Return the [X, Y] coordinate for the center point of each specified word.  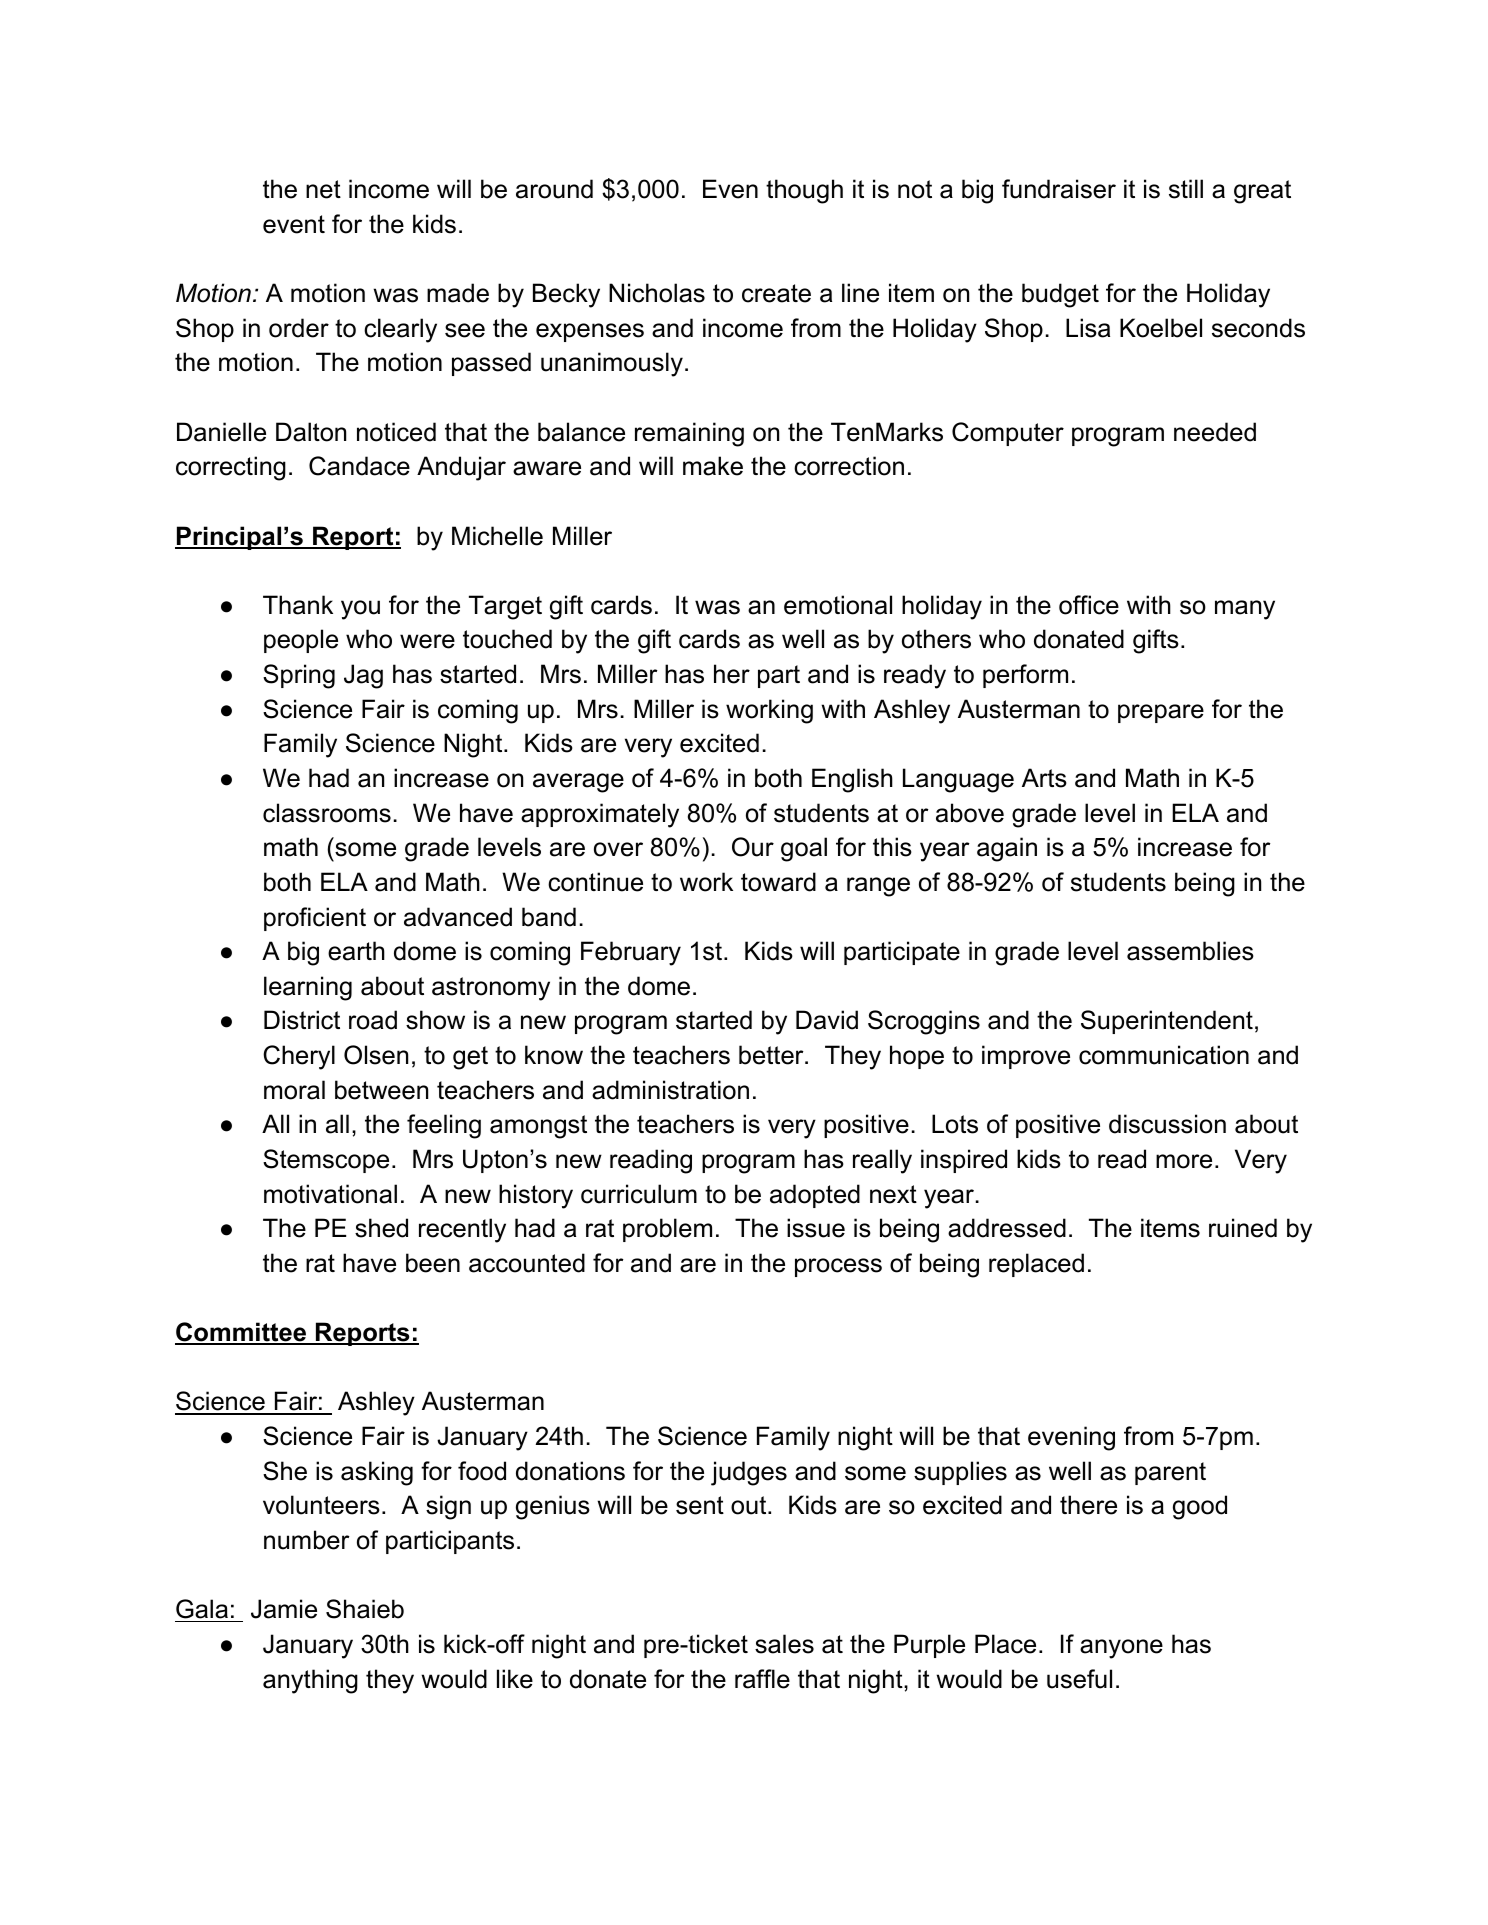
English [852, 780]
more [1184, 1161]
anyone [1121, 1649]
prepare [1161, 713]
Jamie [284, 1609]
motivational [330, 1194]
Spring [299, 676]
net [323, 189]
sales [784, 1644]
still [1186, 189]
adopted [815, 1196]
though [804, 191]
